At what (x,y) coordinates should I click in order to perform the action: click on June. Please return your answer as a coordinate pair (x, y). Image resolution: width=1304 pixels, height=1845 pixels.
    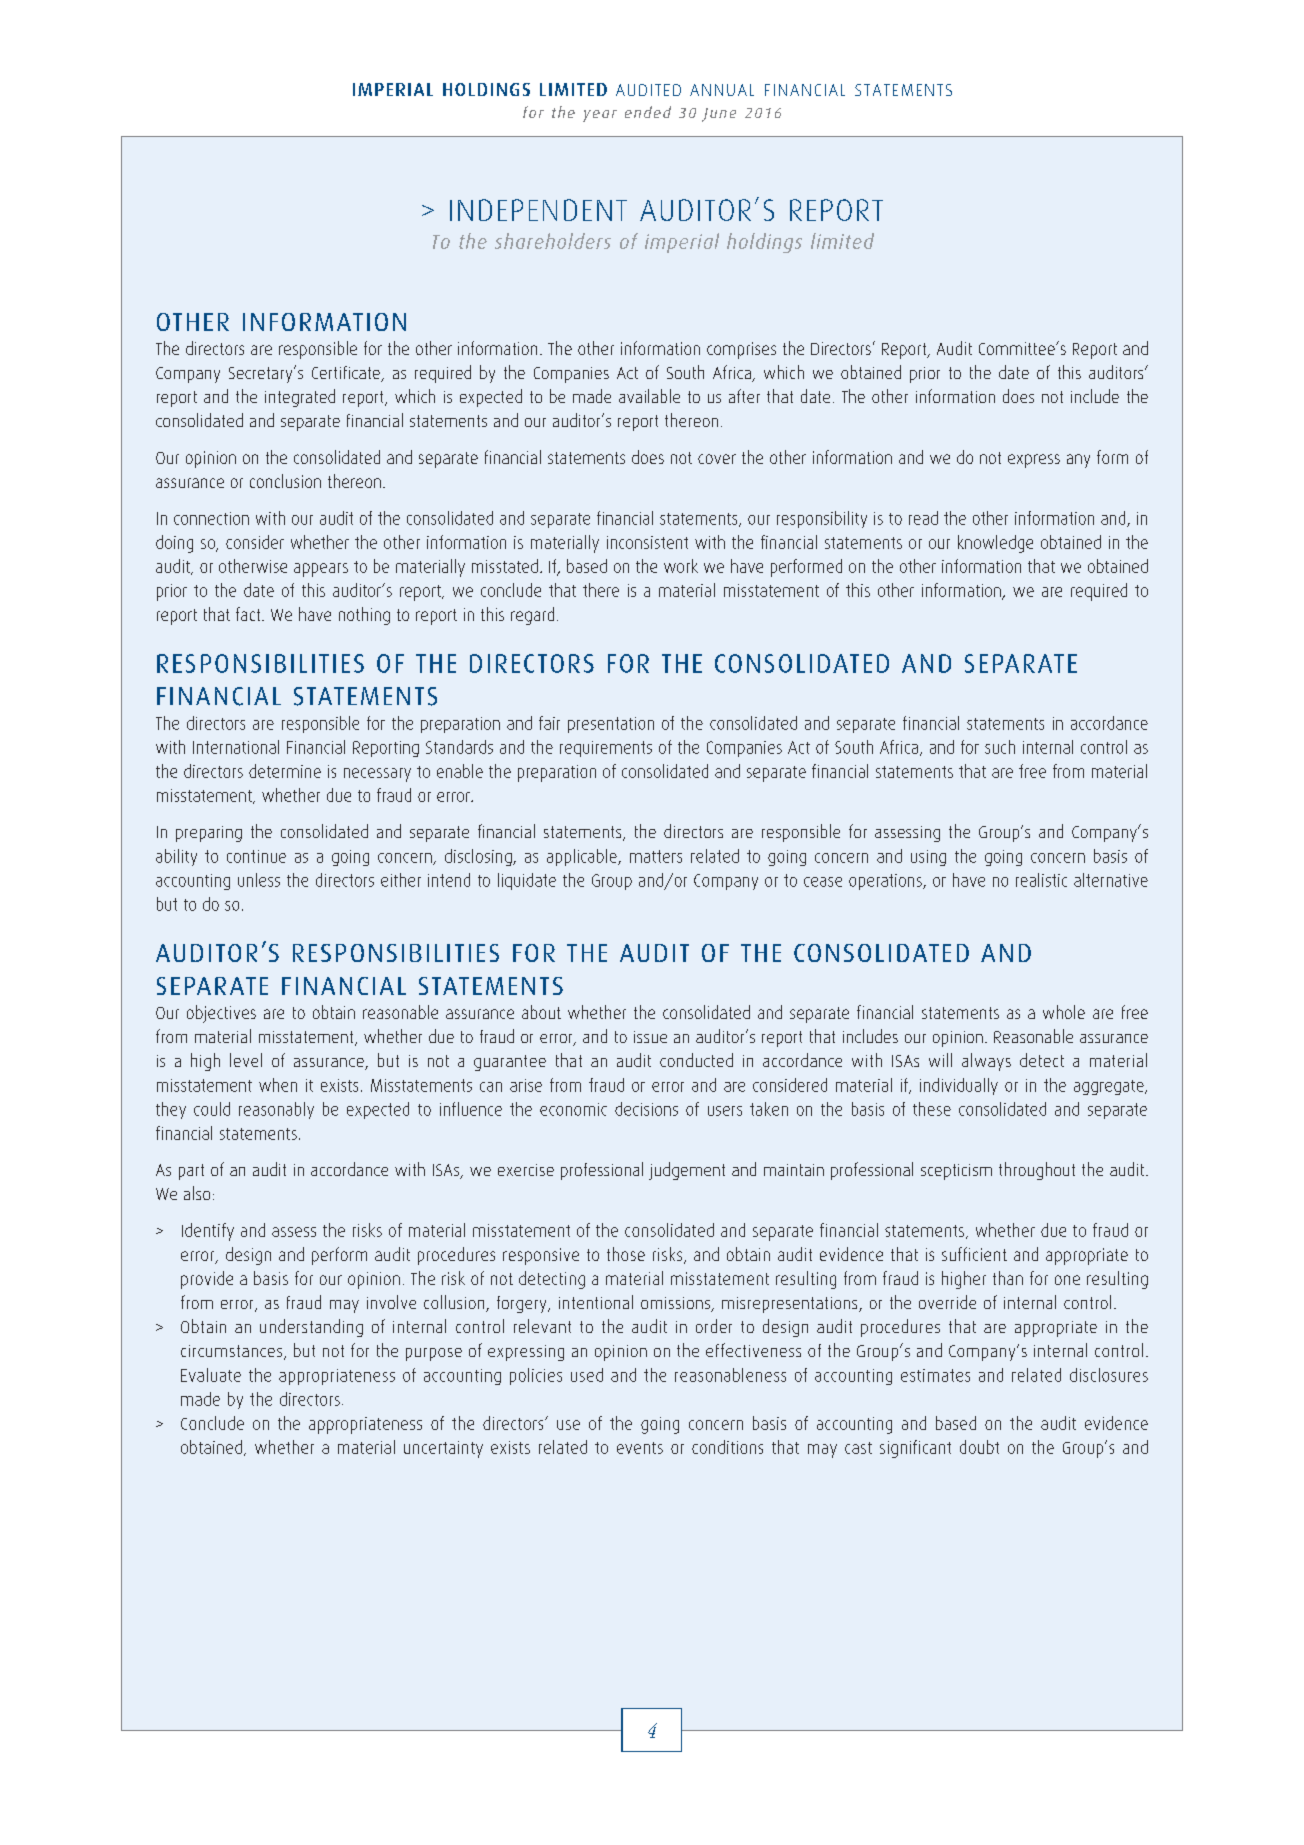
    Looking at the image, I should click on (719, 115).
